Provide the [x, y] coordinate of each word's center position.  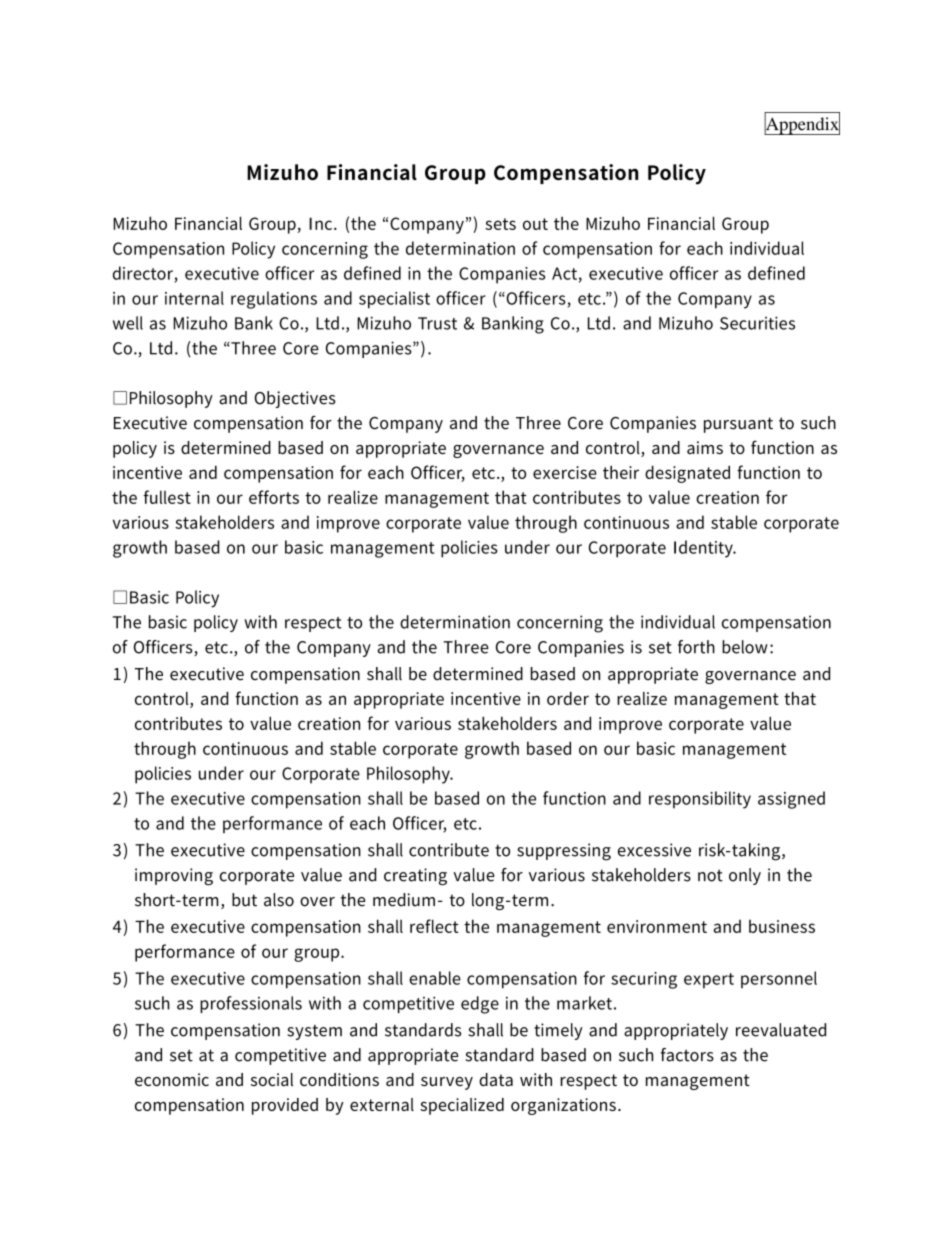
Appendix [802, 125]
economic [172, 1079]
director [143, 273]
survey [447, 1083]
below [745, 647]
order [568, 698]
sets [500, 224]
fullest [167, 497]
